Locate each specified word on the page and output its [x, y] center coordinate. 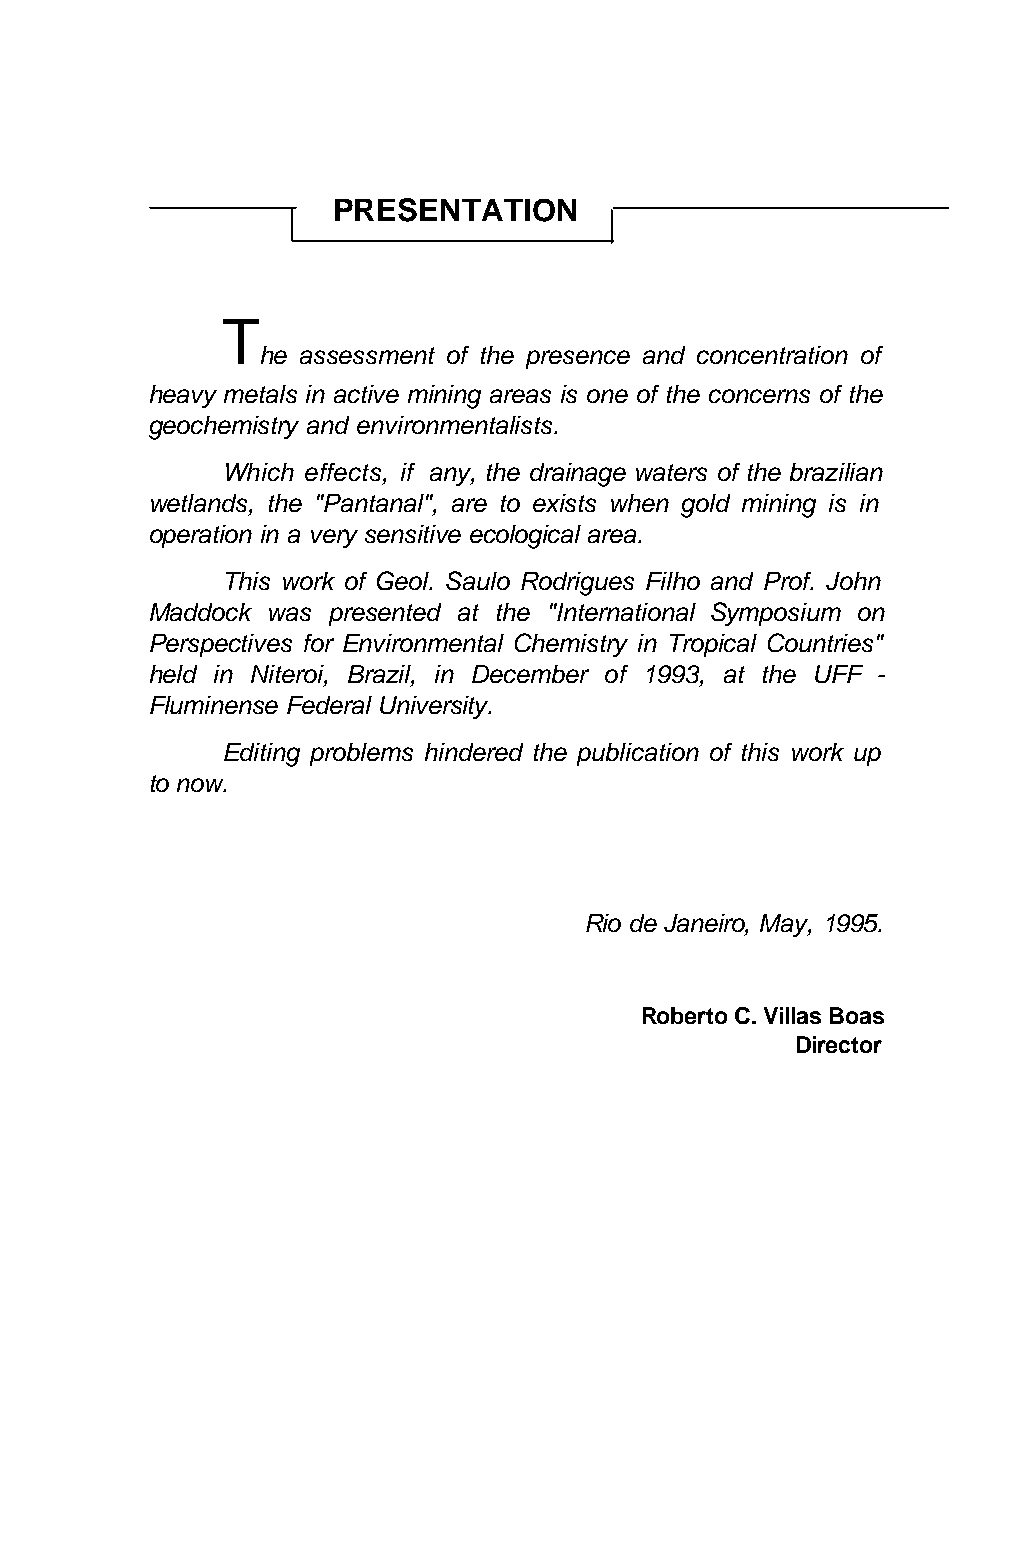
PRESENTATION [455, 210]
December [530, 674]
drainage [578, 475]
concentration [772, 355]
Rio [603, 923]
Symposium [776, 614]
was [290, 614]
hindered [474, 752]
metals [260, 394]
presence [578, 359]
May [785, 925]
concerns [759, 396]
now [201, 785]
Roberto [685, 1015]
